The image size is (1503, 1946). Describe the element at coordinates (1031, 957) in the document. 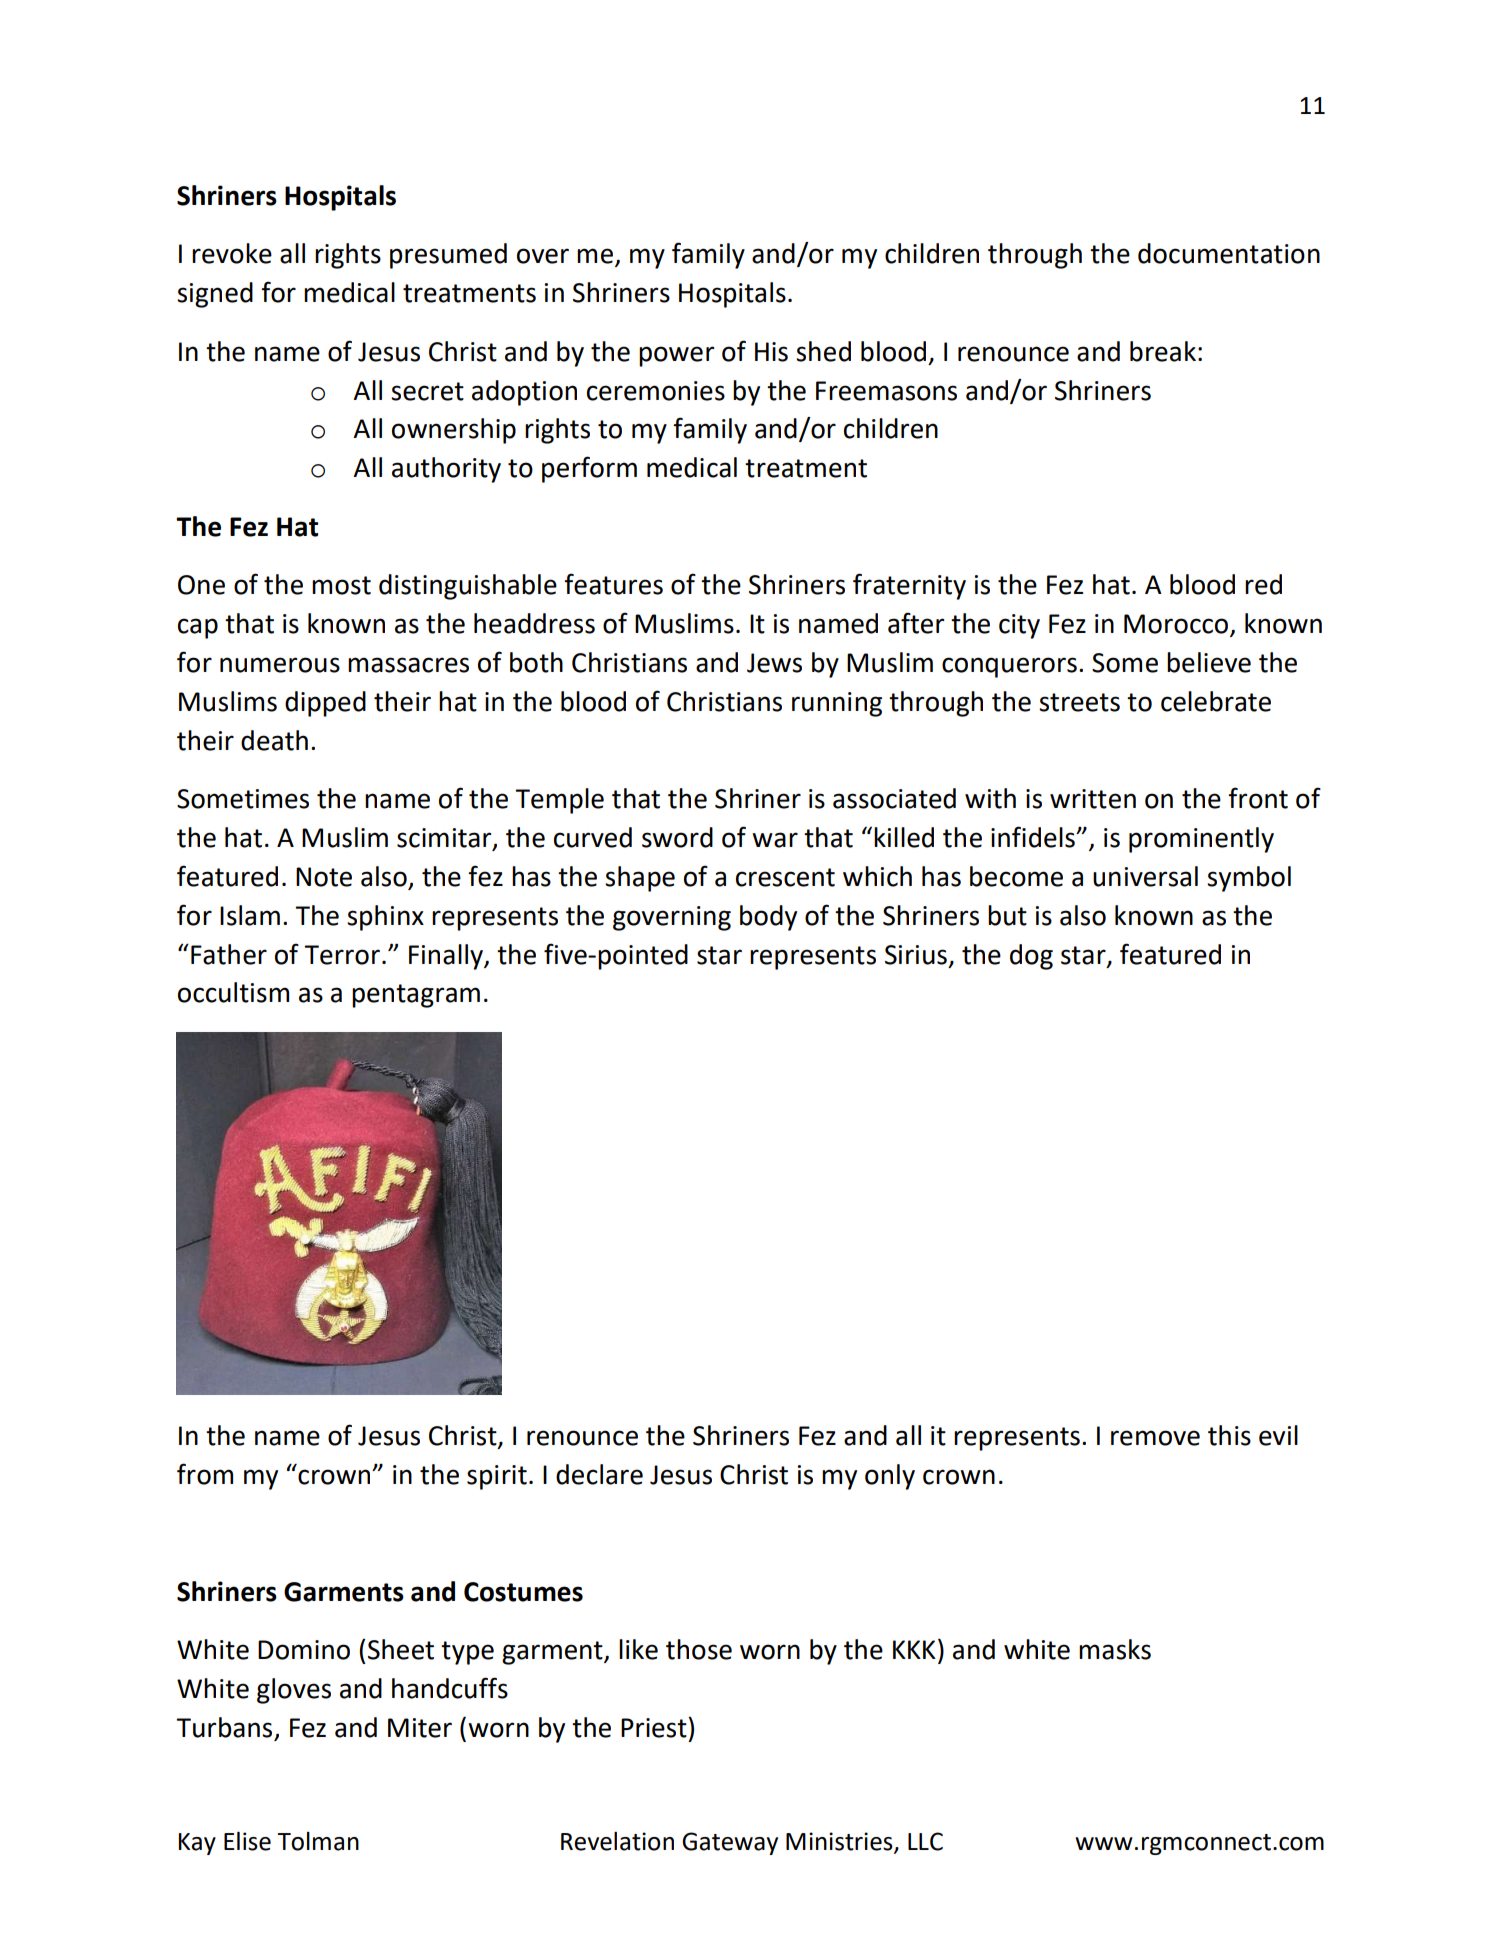

I see `dog` at that location.
